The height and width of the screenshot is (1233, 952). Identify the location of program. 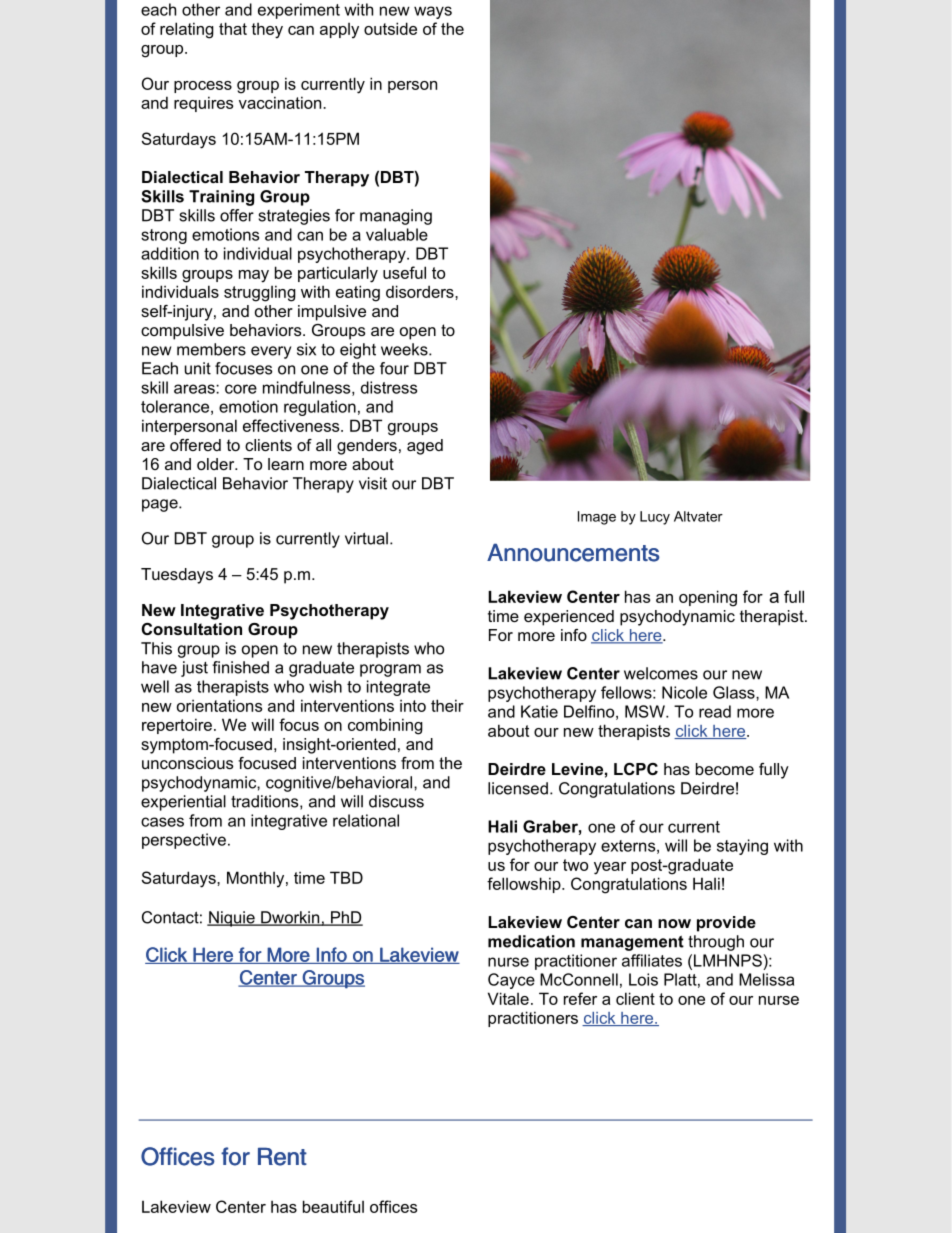
(390, 670).
